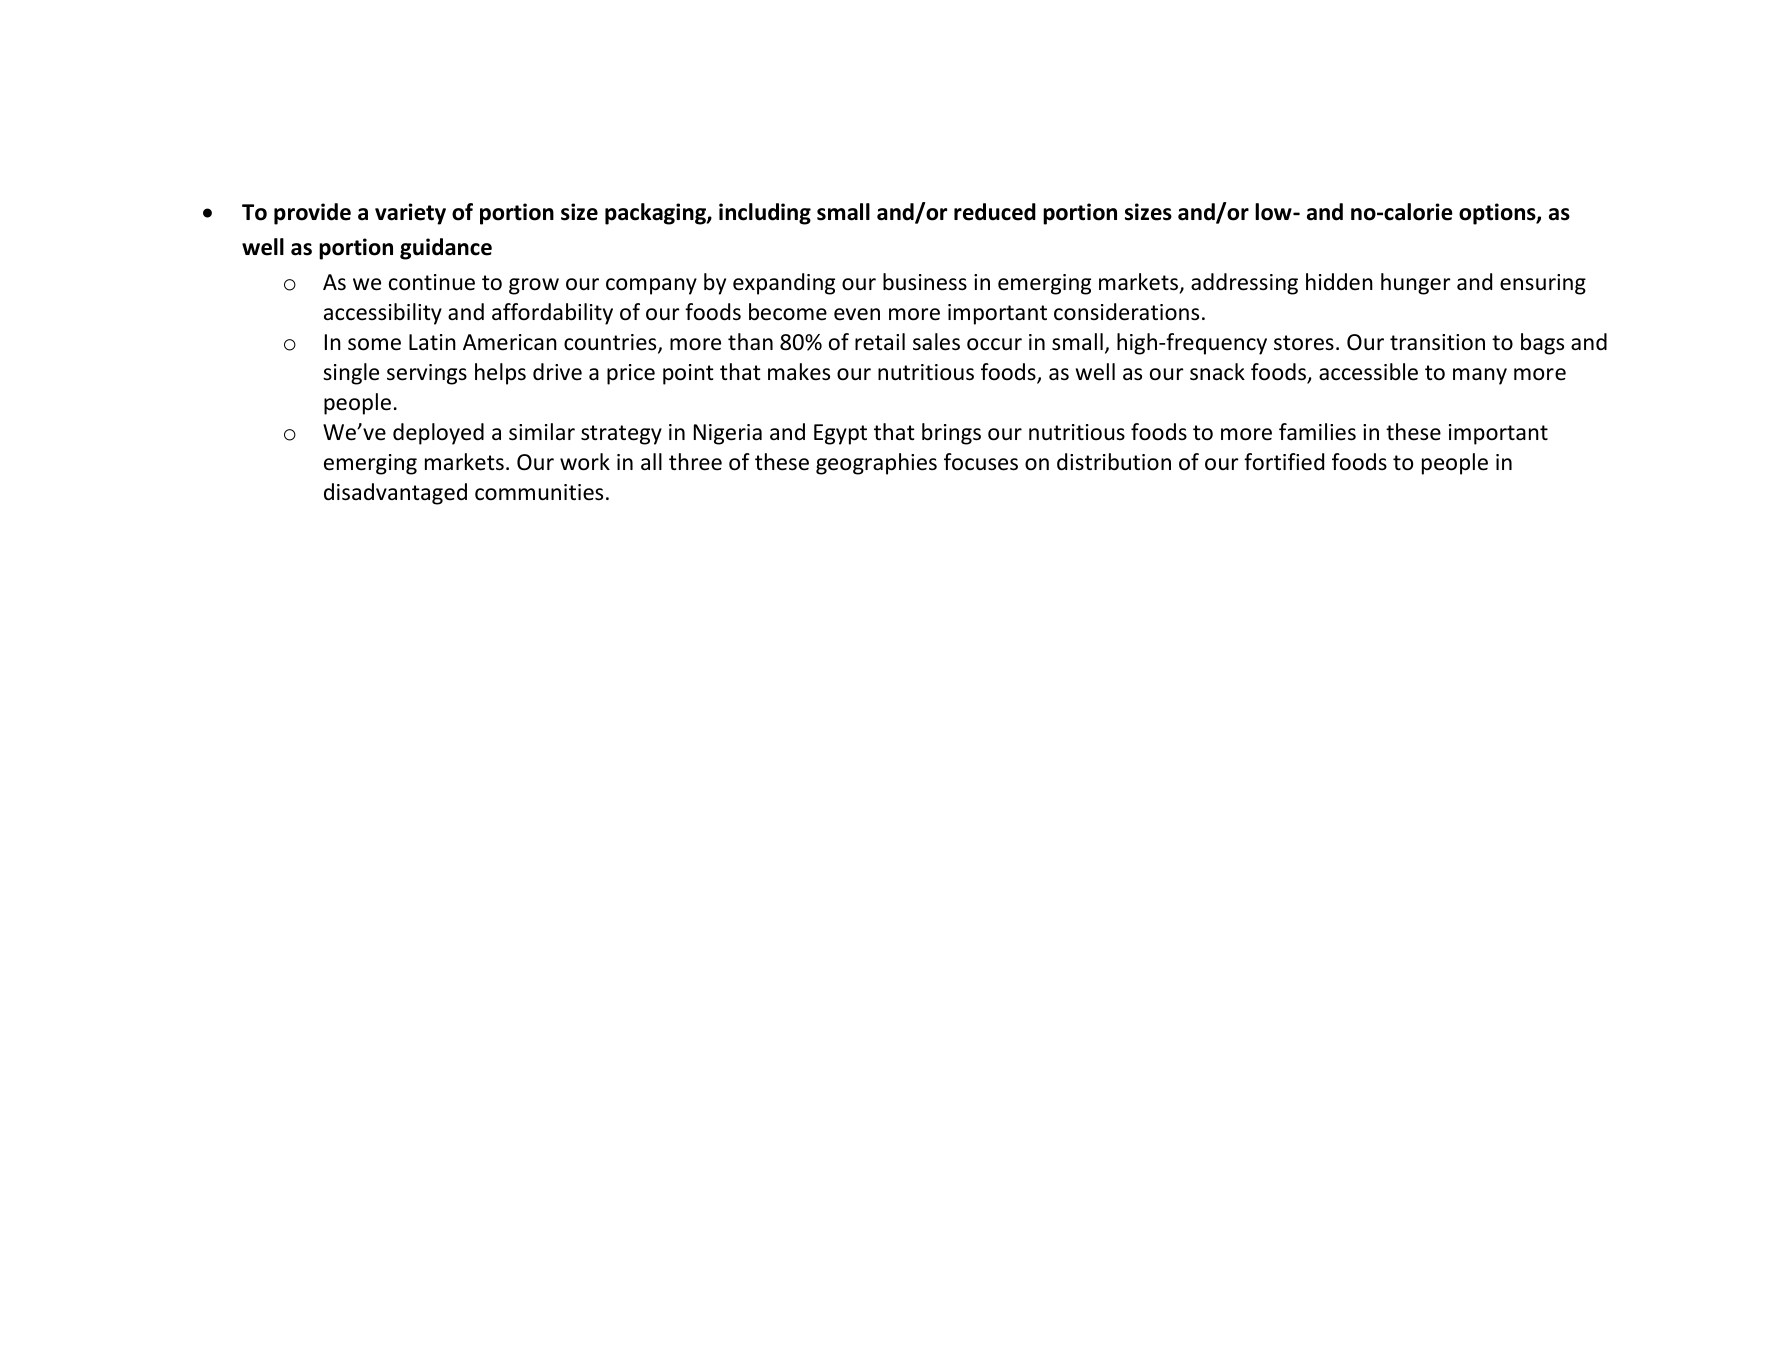 The height and width of the document is (1372, 1775). I want to click on geographies, so click(876, 464).
